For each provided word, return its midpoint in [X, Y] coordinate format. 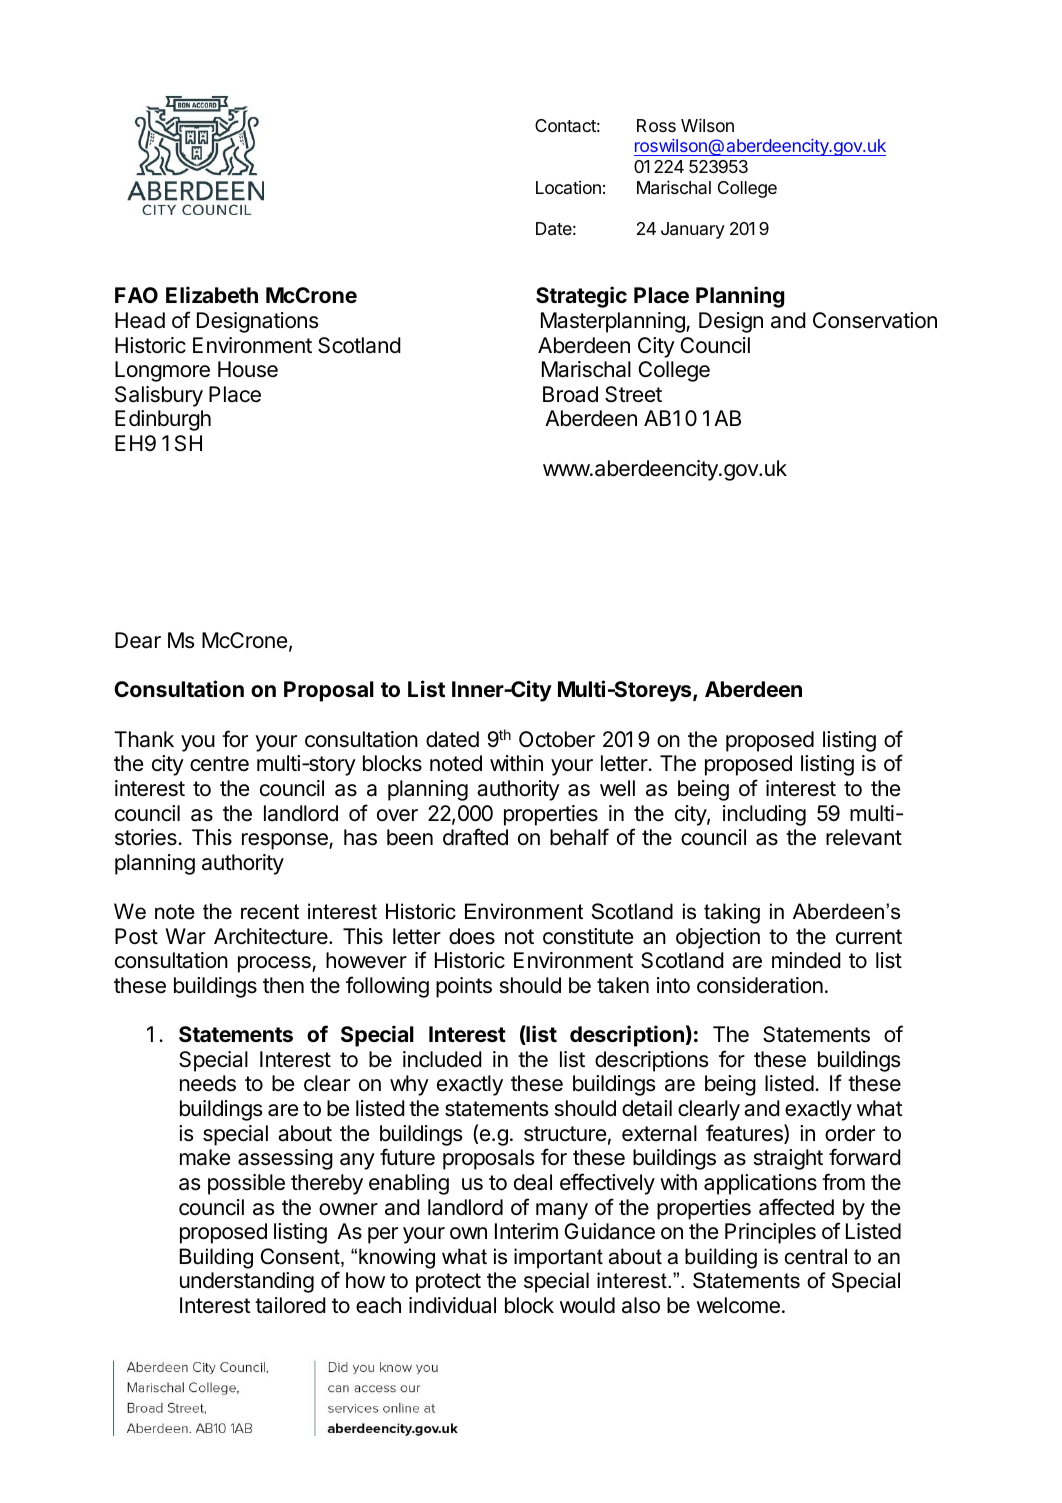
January [693, 230]
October [557, 739]
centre [219, 764]
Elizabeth [212, 294]
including [764, 815]
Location [568, 187]
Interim [526, 1231]
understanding [247, 1282]
